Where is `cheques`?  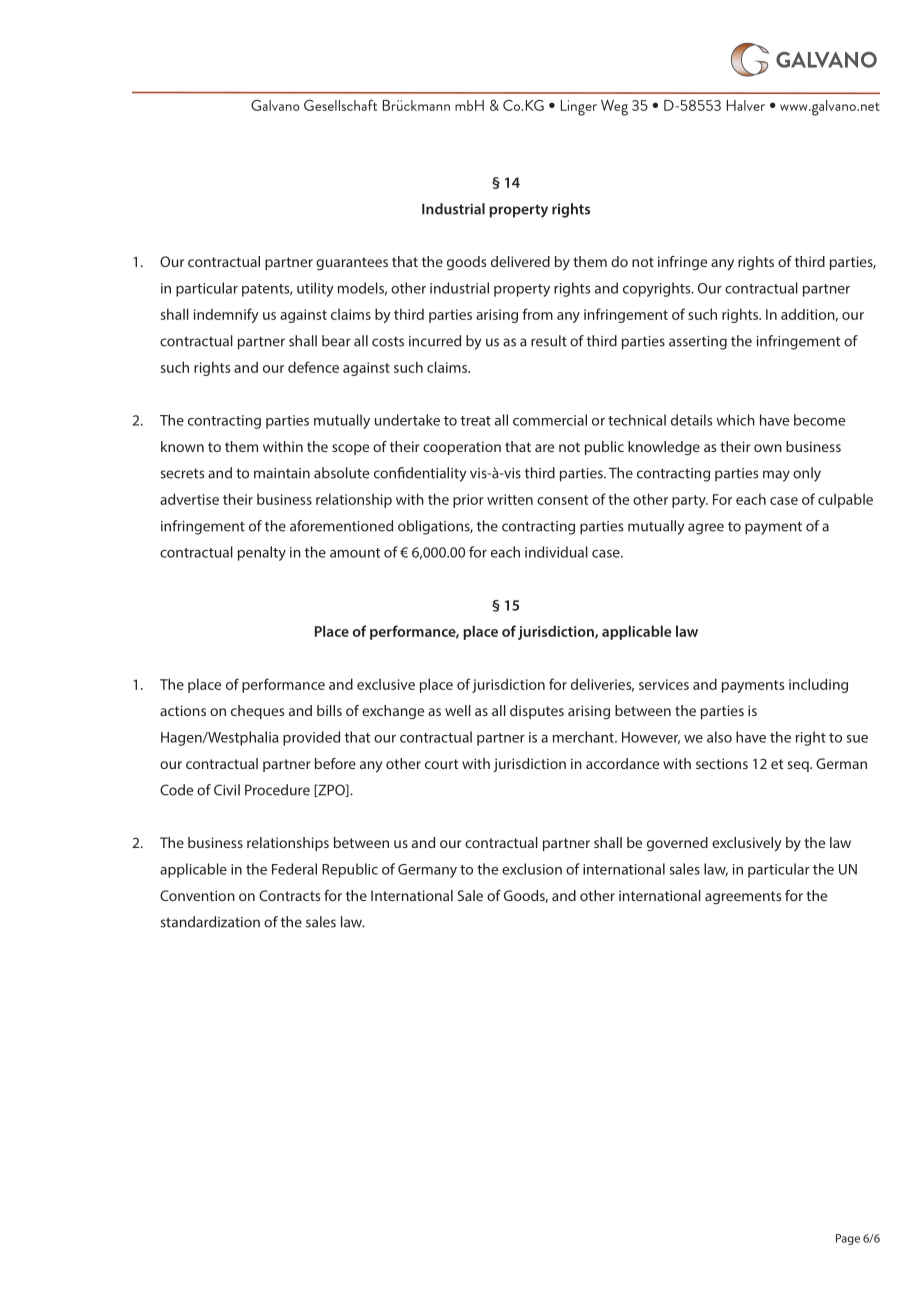
cheques is located at coordinates (257, 712).
